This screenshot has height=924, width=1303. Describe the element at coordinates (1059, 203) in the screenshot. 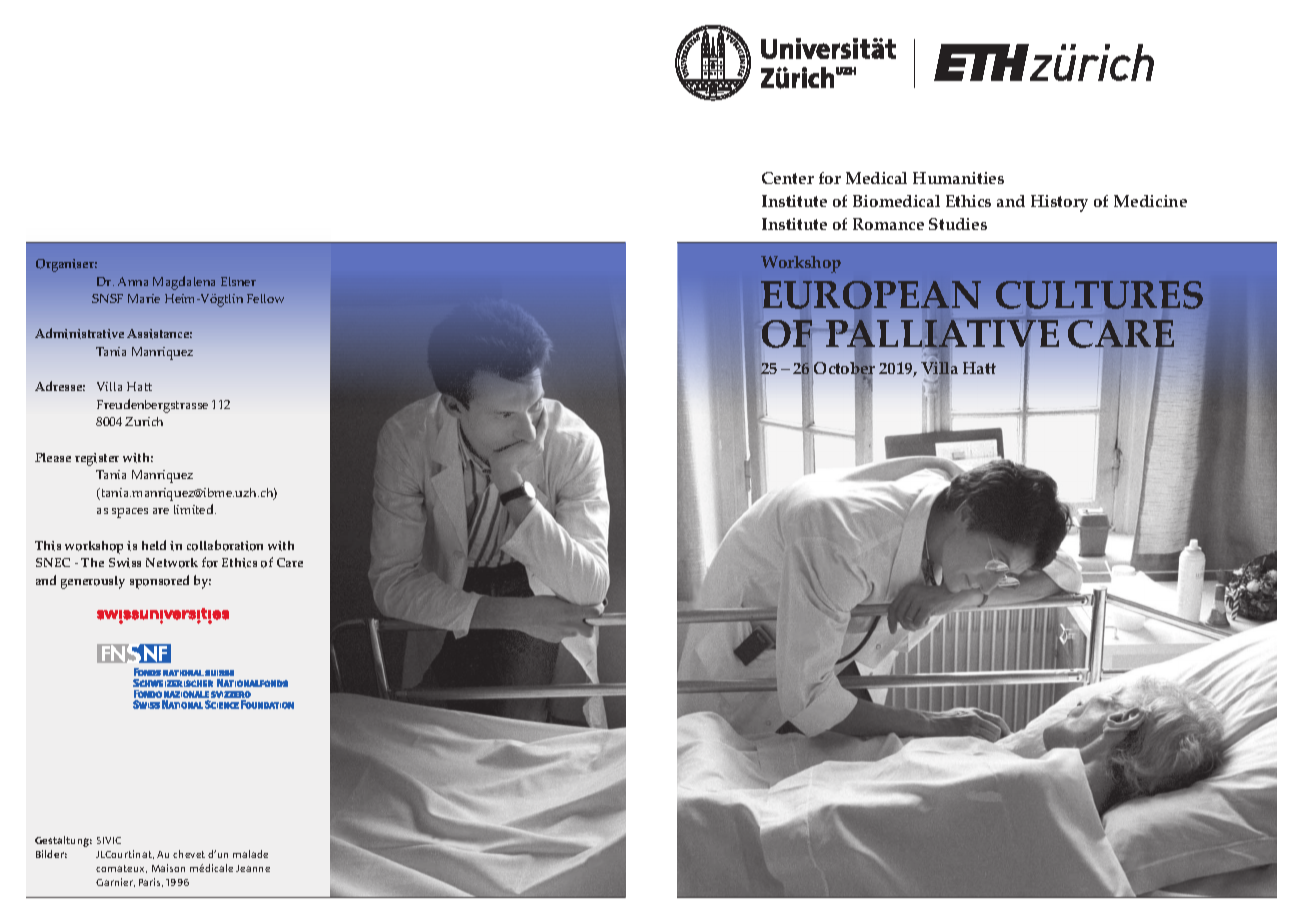

I see `History` at that location.
